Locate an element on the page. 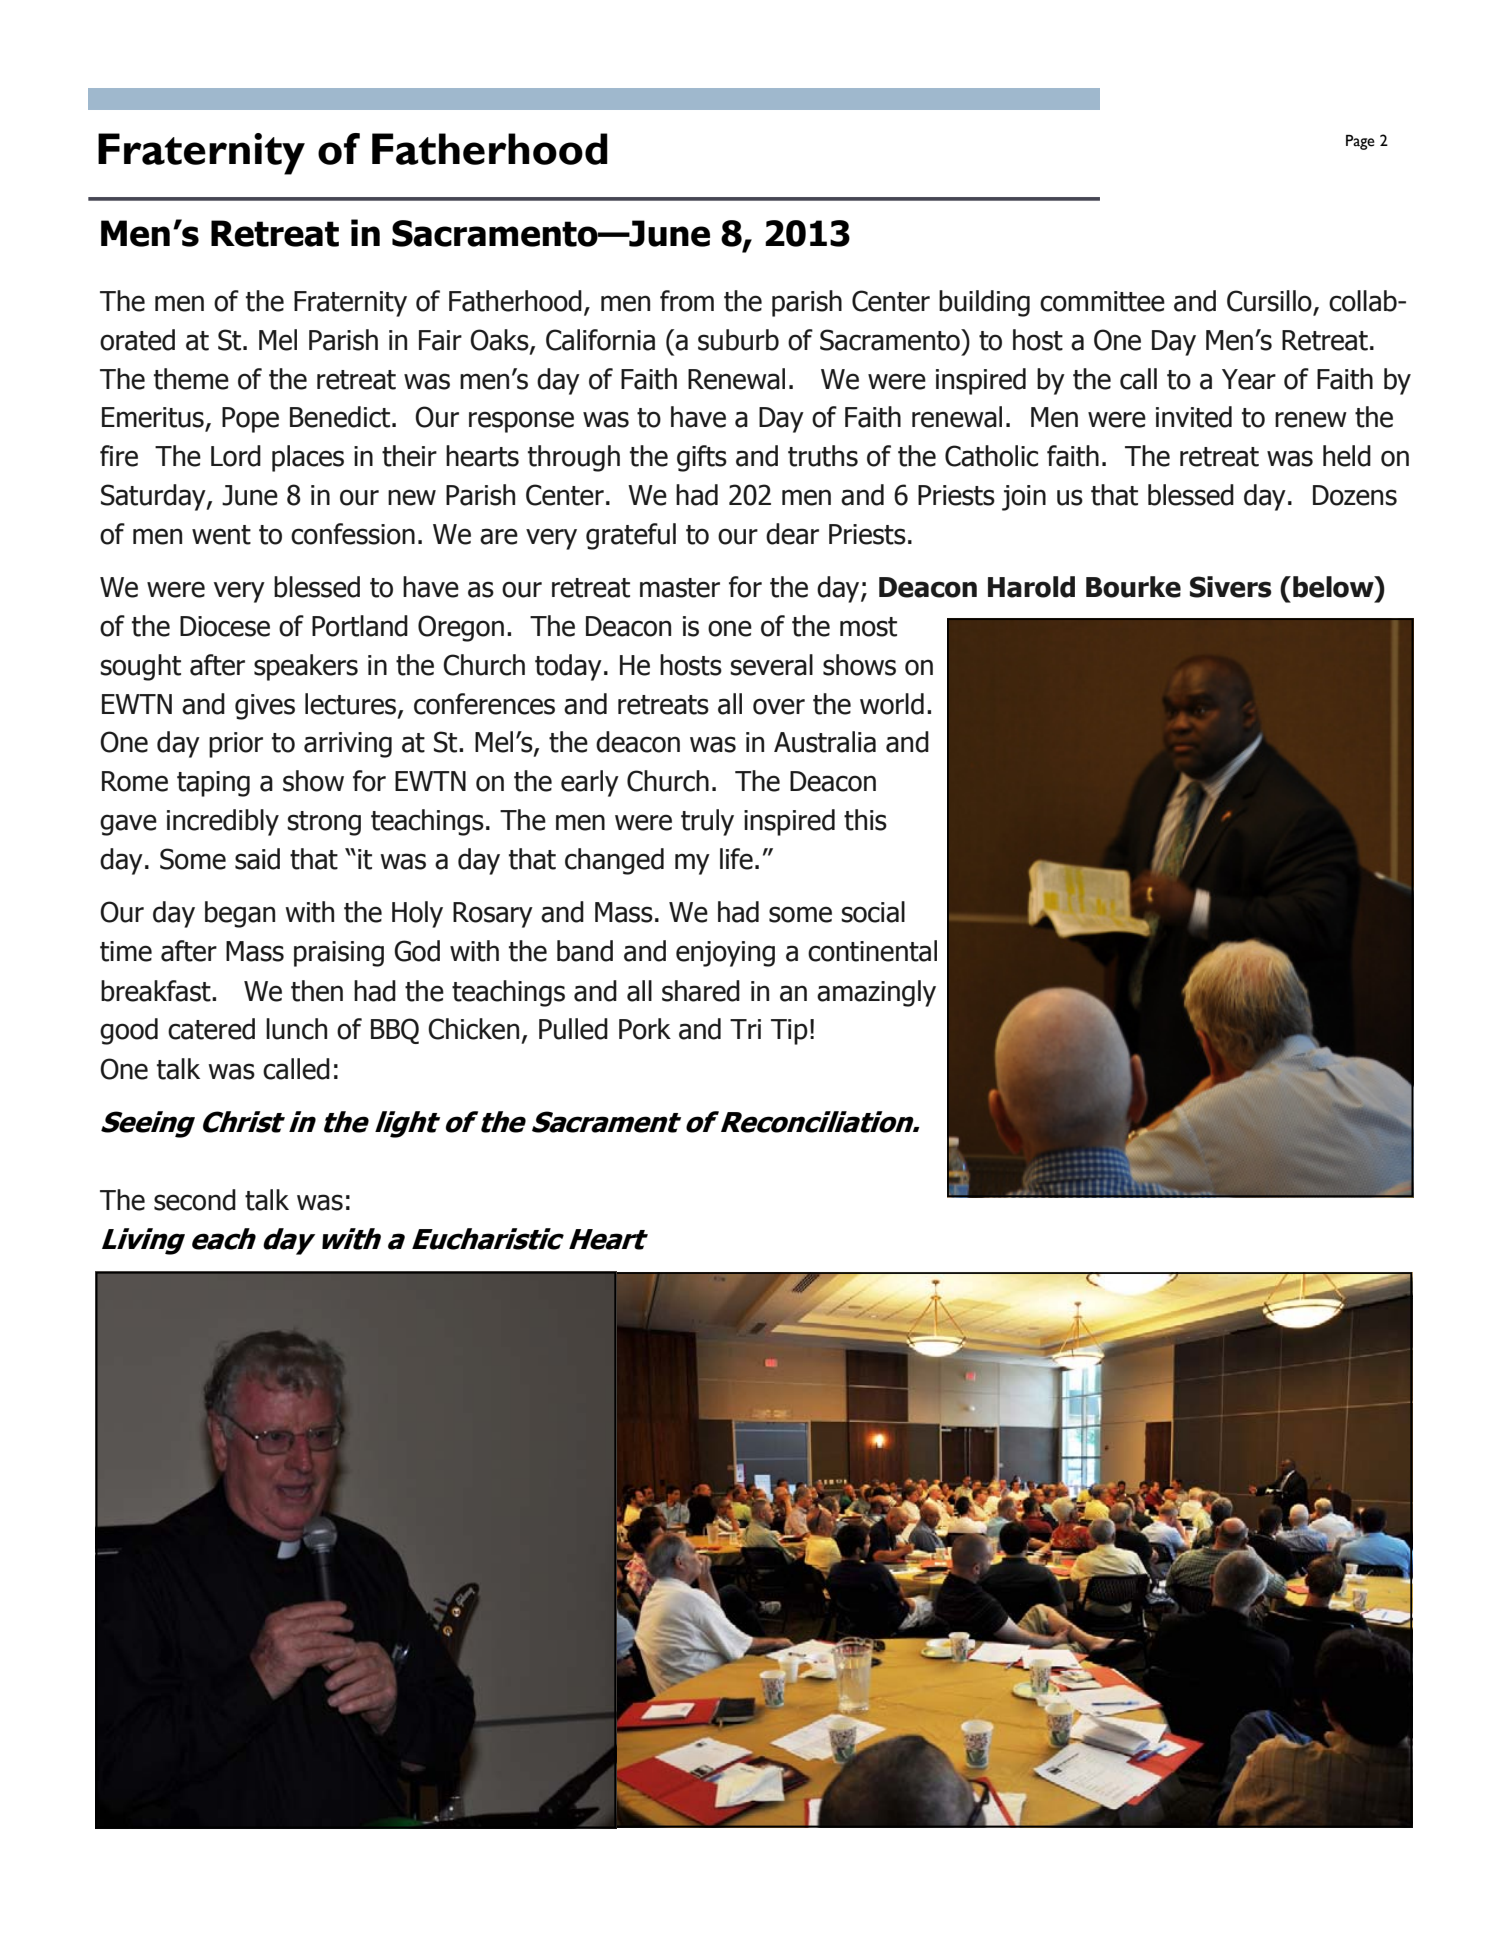 The height and width of the image is (1944, 1502). Bourke is located at coordinates (1133, 587).
